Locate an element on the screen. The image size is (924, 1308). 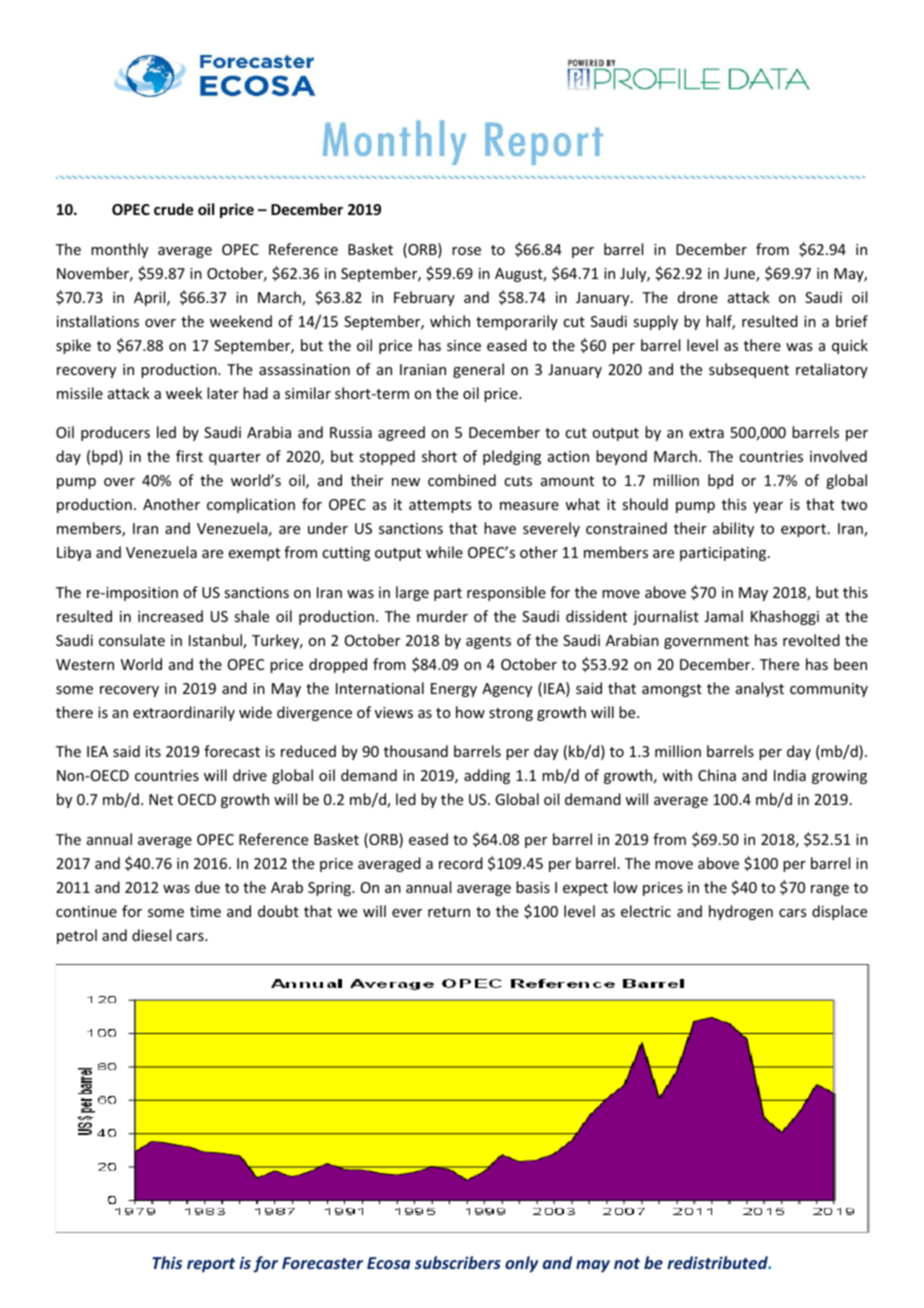
rose is located at coordinates (466, 251).
